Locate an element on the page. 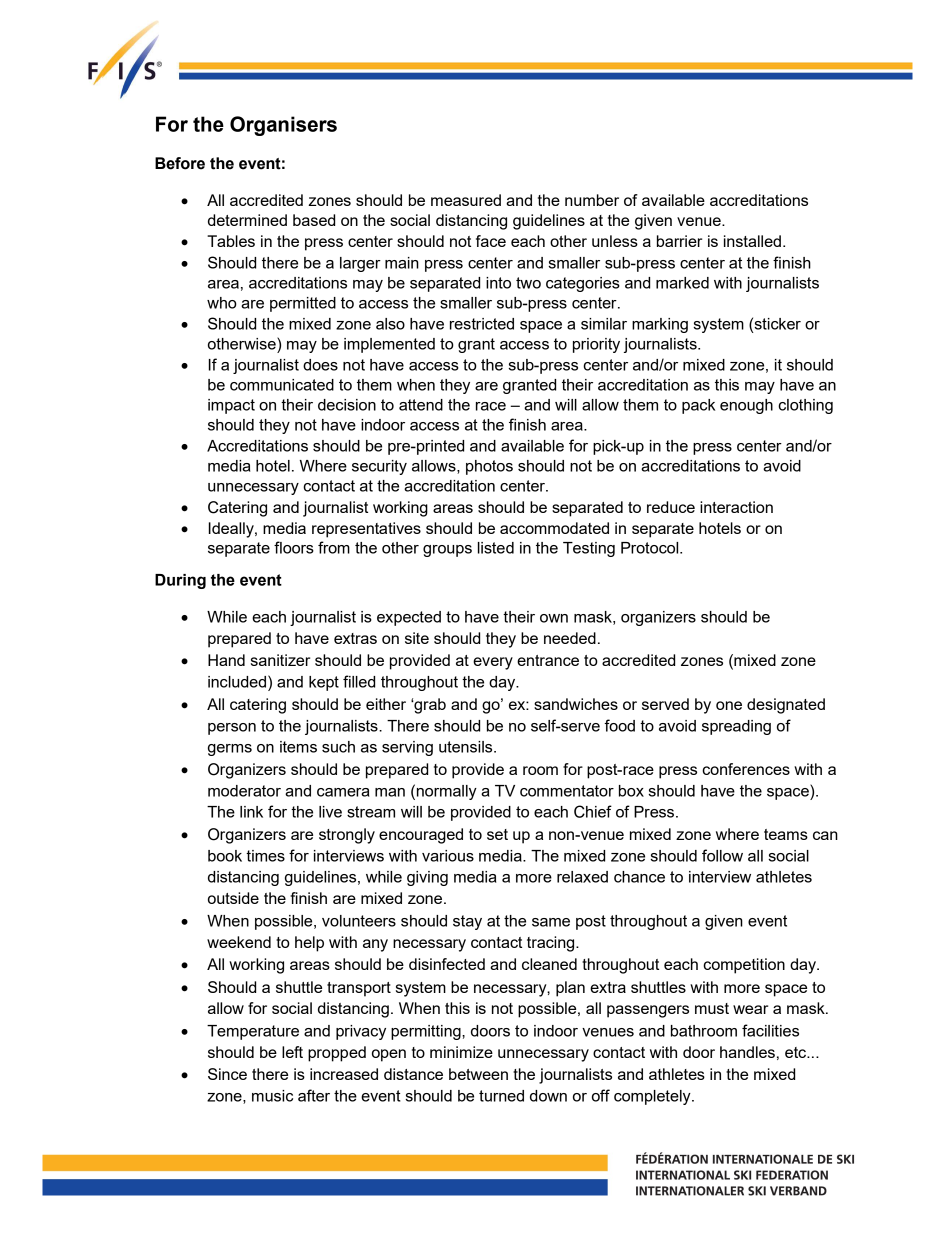 The height and width of the page is (1233, 952). etc is located at coordinates (797, 1052).
